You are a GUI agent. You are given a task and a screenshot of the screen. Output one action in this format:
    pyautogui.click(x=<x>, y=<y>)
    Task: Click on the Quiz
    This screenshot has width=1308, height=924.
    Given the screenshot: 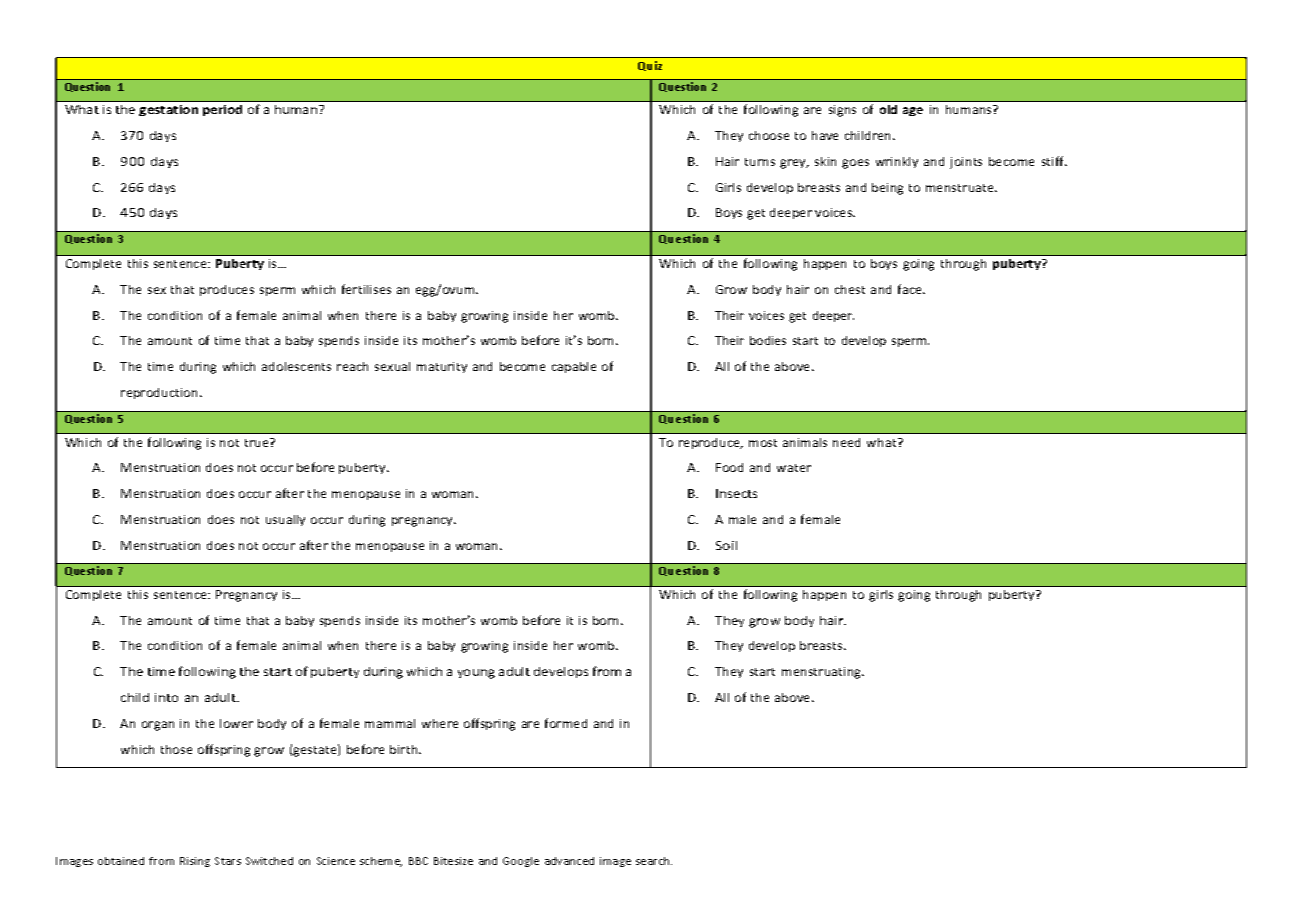 What is the action you would take?
    pyautogui.click(x=650, y=66)
